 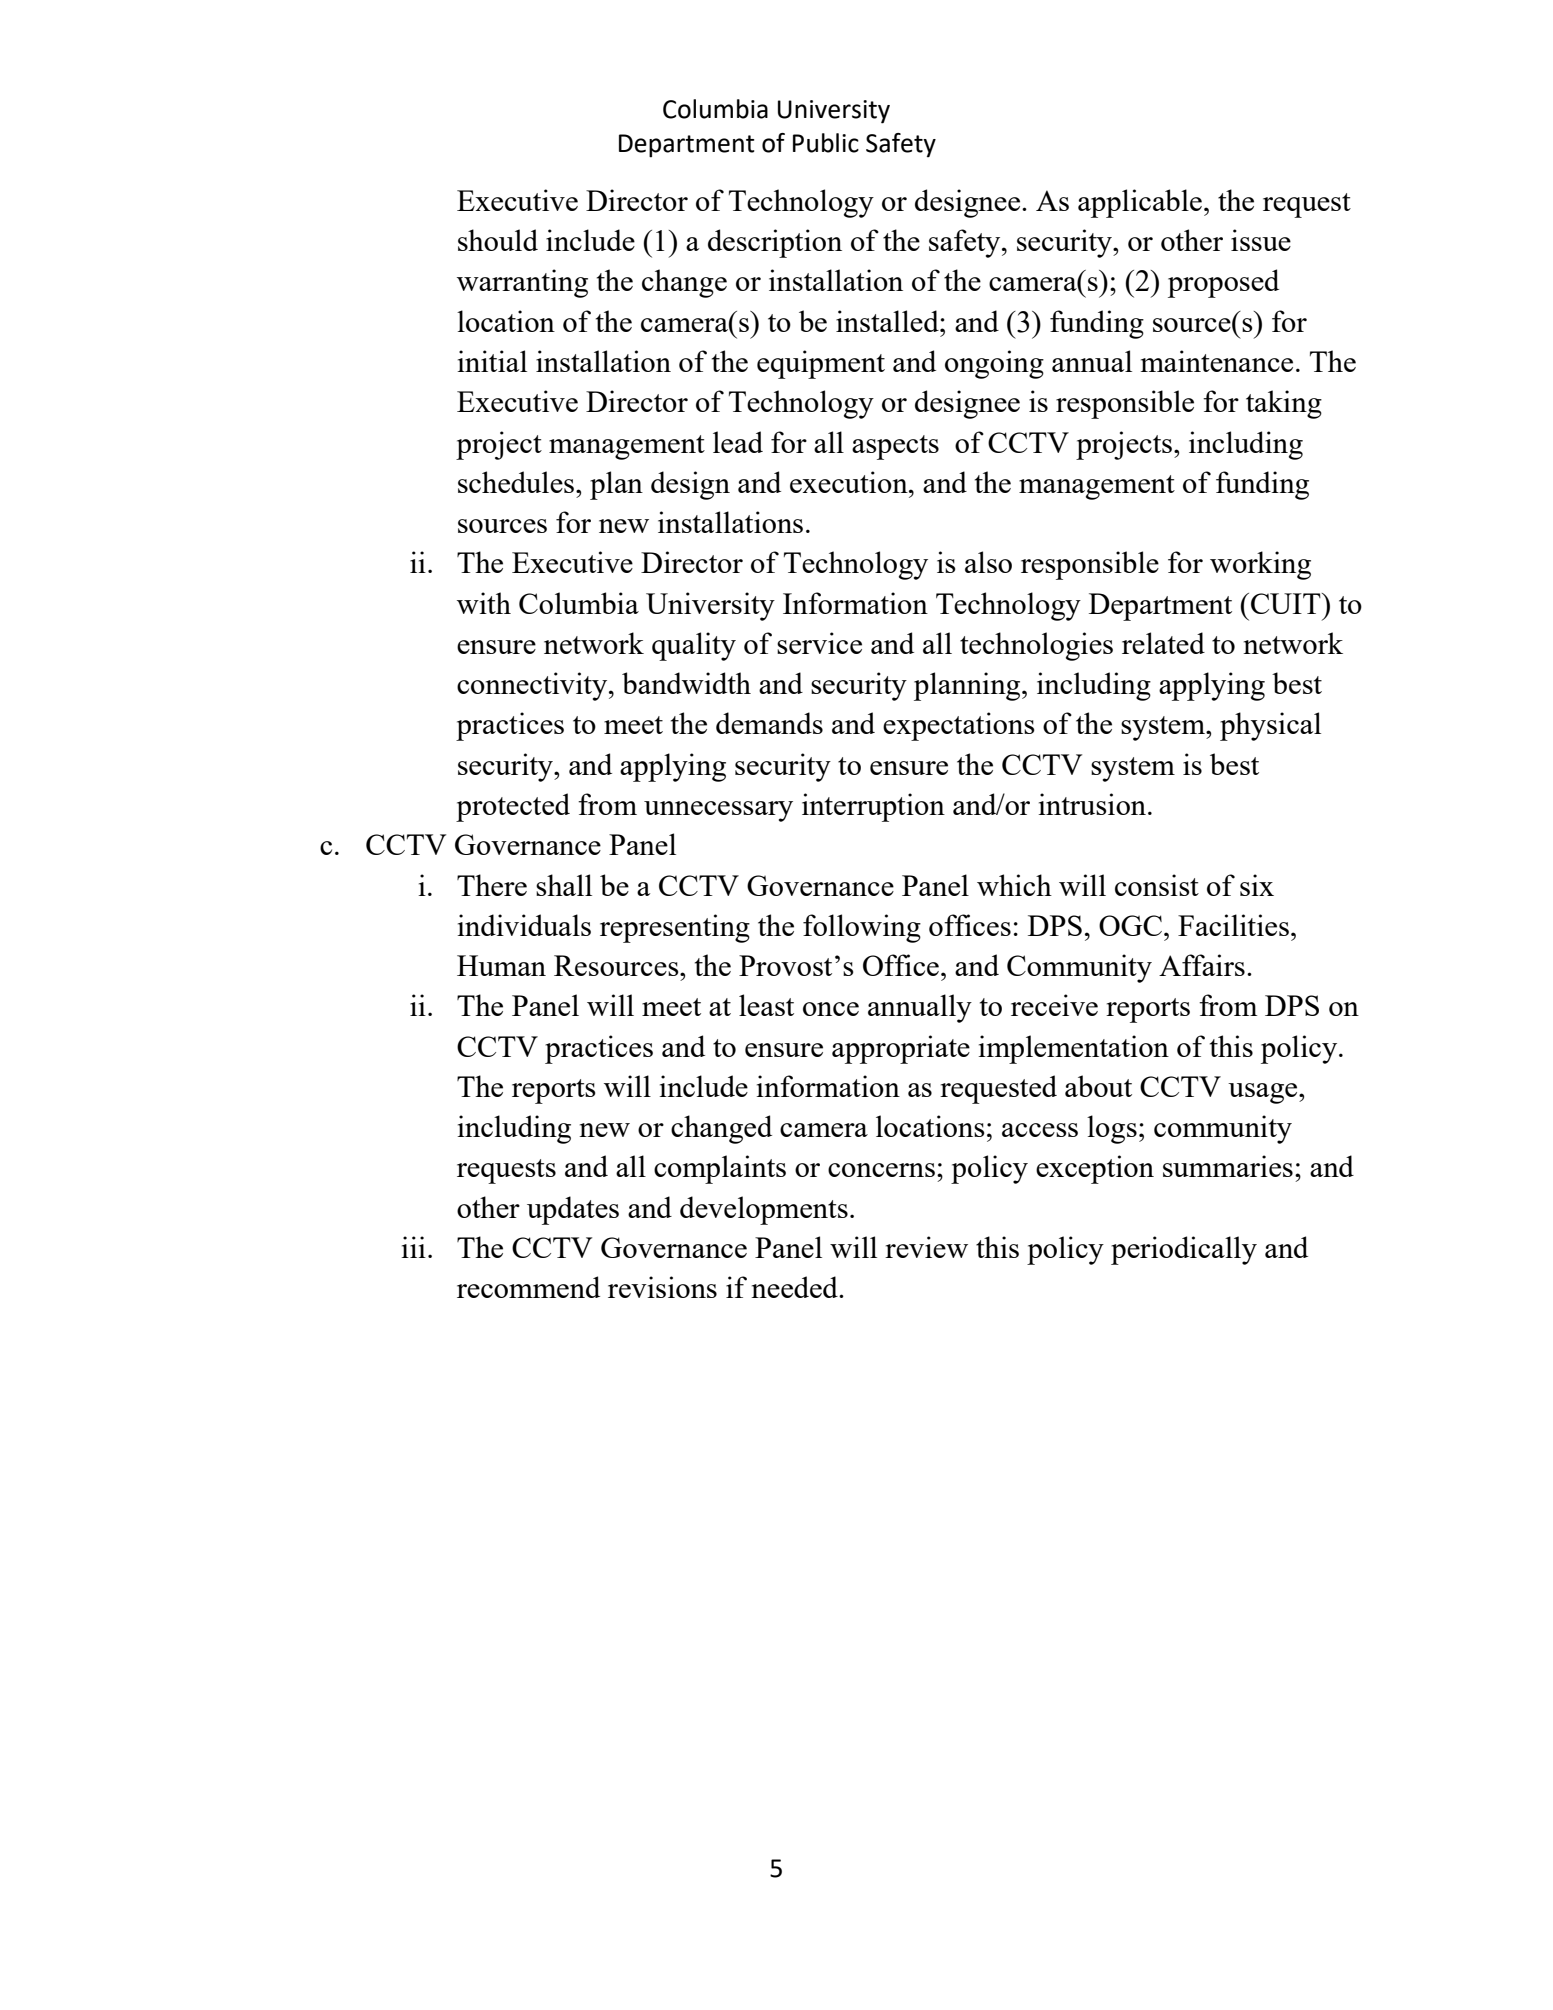 What do you see at coordinates (533, 686) in the image?
I see `connectivity` at bounding box center [533, 686].
